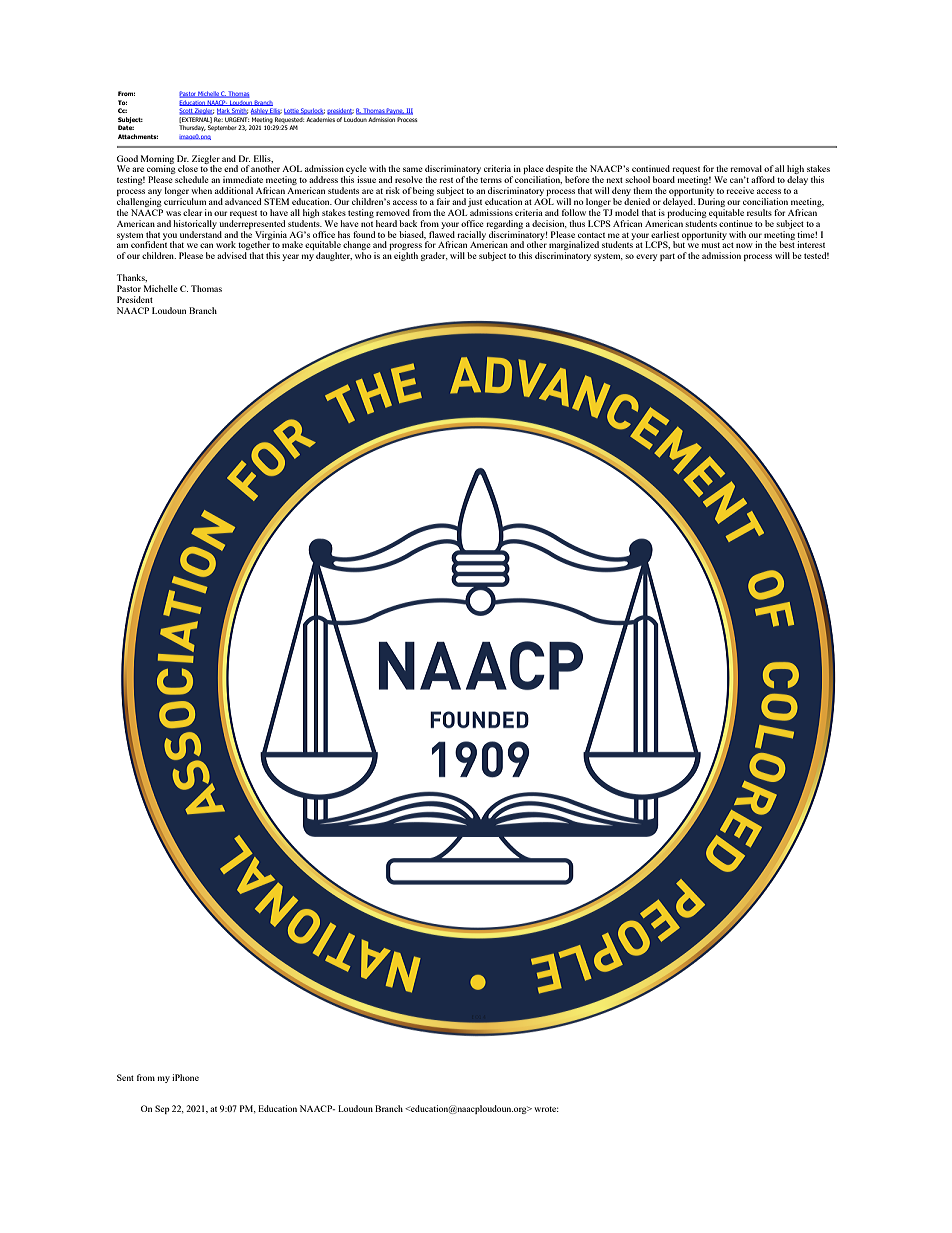 Image resolution: width=952 pixels, height=1233 pixels. What do you see at coordinates (413, 169) in the page?
I see `same` at bounding box center [413, 169].
